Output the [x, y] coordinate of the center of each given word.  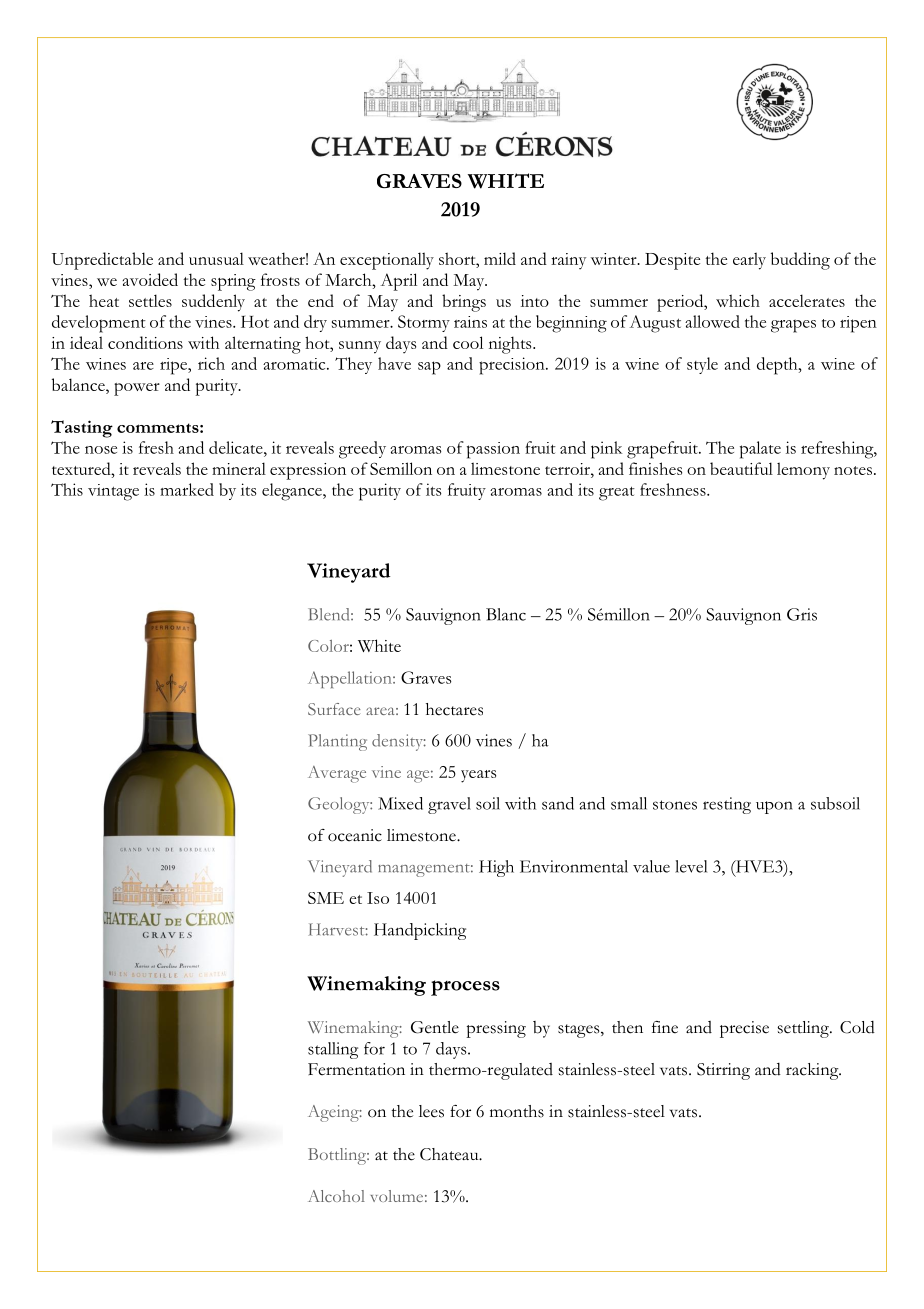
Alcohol [336, 1196]
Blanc [506, 614]
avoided [150, 279]
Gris [802, 614]
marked [187, 489]
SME [326, 898]
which [738, 300]
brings [464, 303]
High [496, 868]
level [691, 866]
